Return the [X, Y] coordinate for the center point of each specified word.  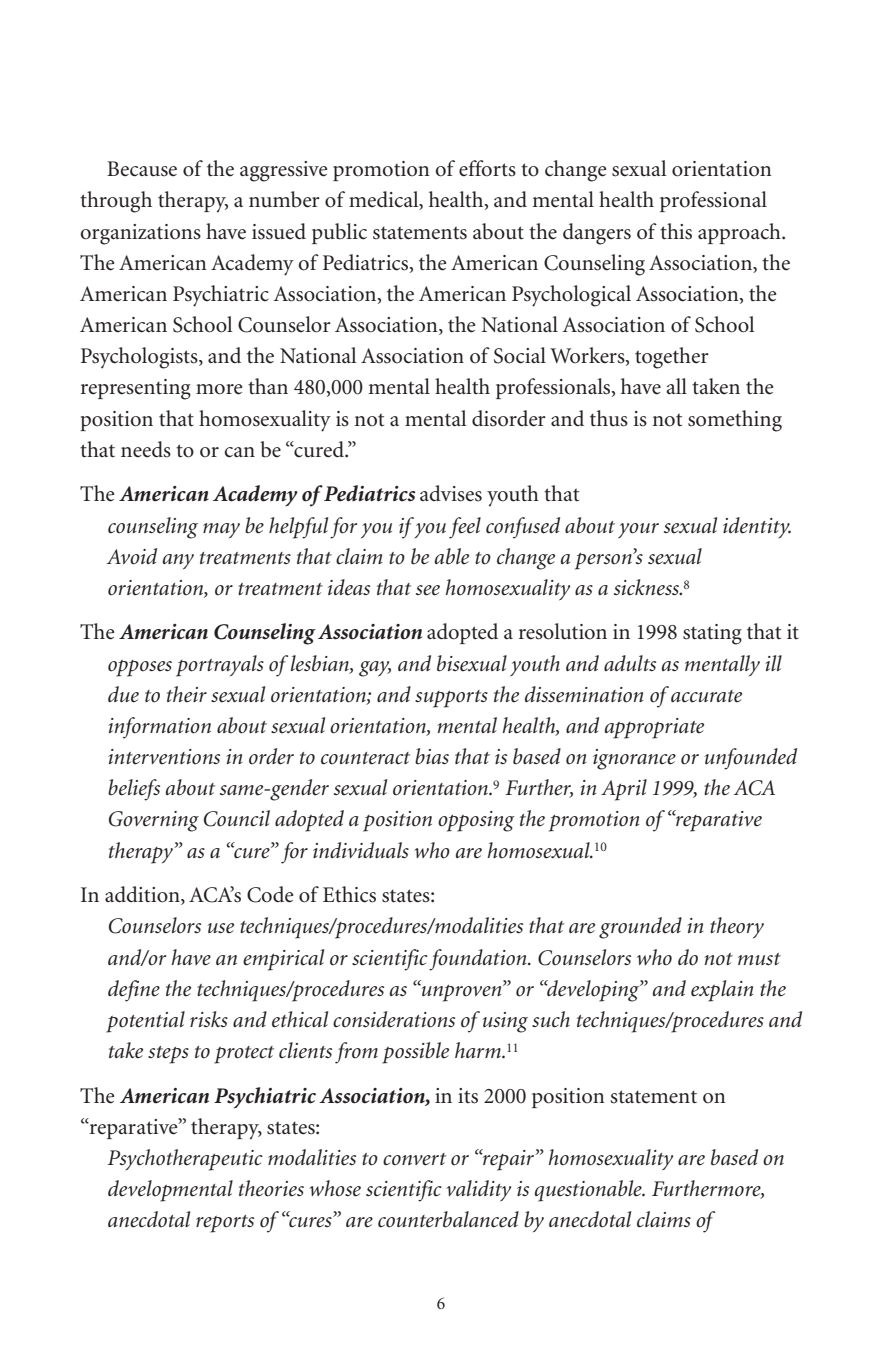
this [676, 231]
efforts [487, 168]
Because [142, 169]
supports [451, 699]
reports [225, 1224]
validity [478, 1191]
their [187, 694]
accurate [706, 696]
